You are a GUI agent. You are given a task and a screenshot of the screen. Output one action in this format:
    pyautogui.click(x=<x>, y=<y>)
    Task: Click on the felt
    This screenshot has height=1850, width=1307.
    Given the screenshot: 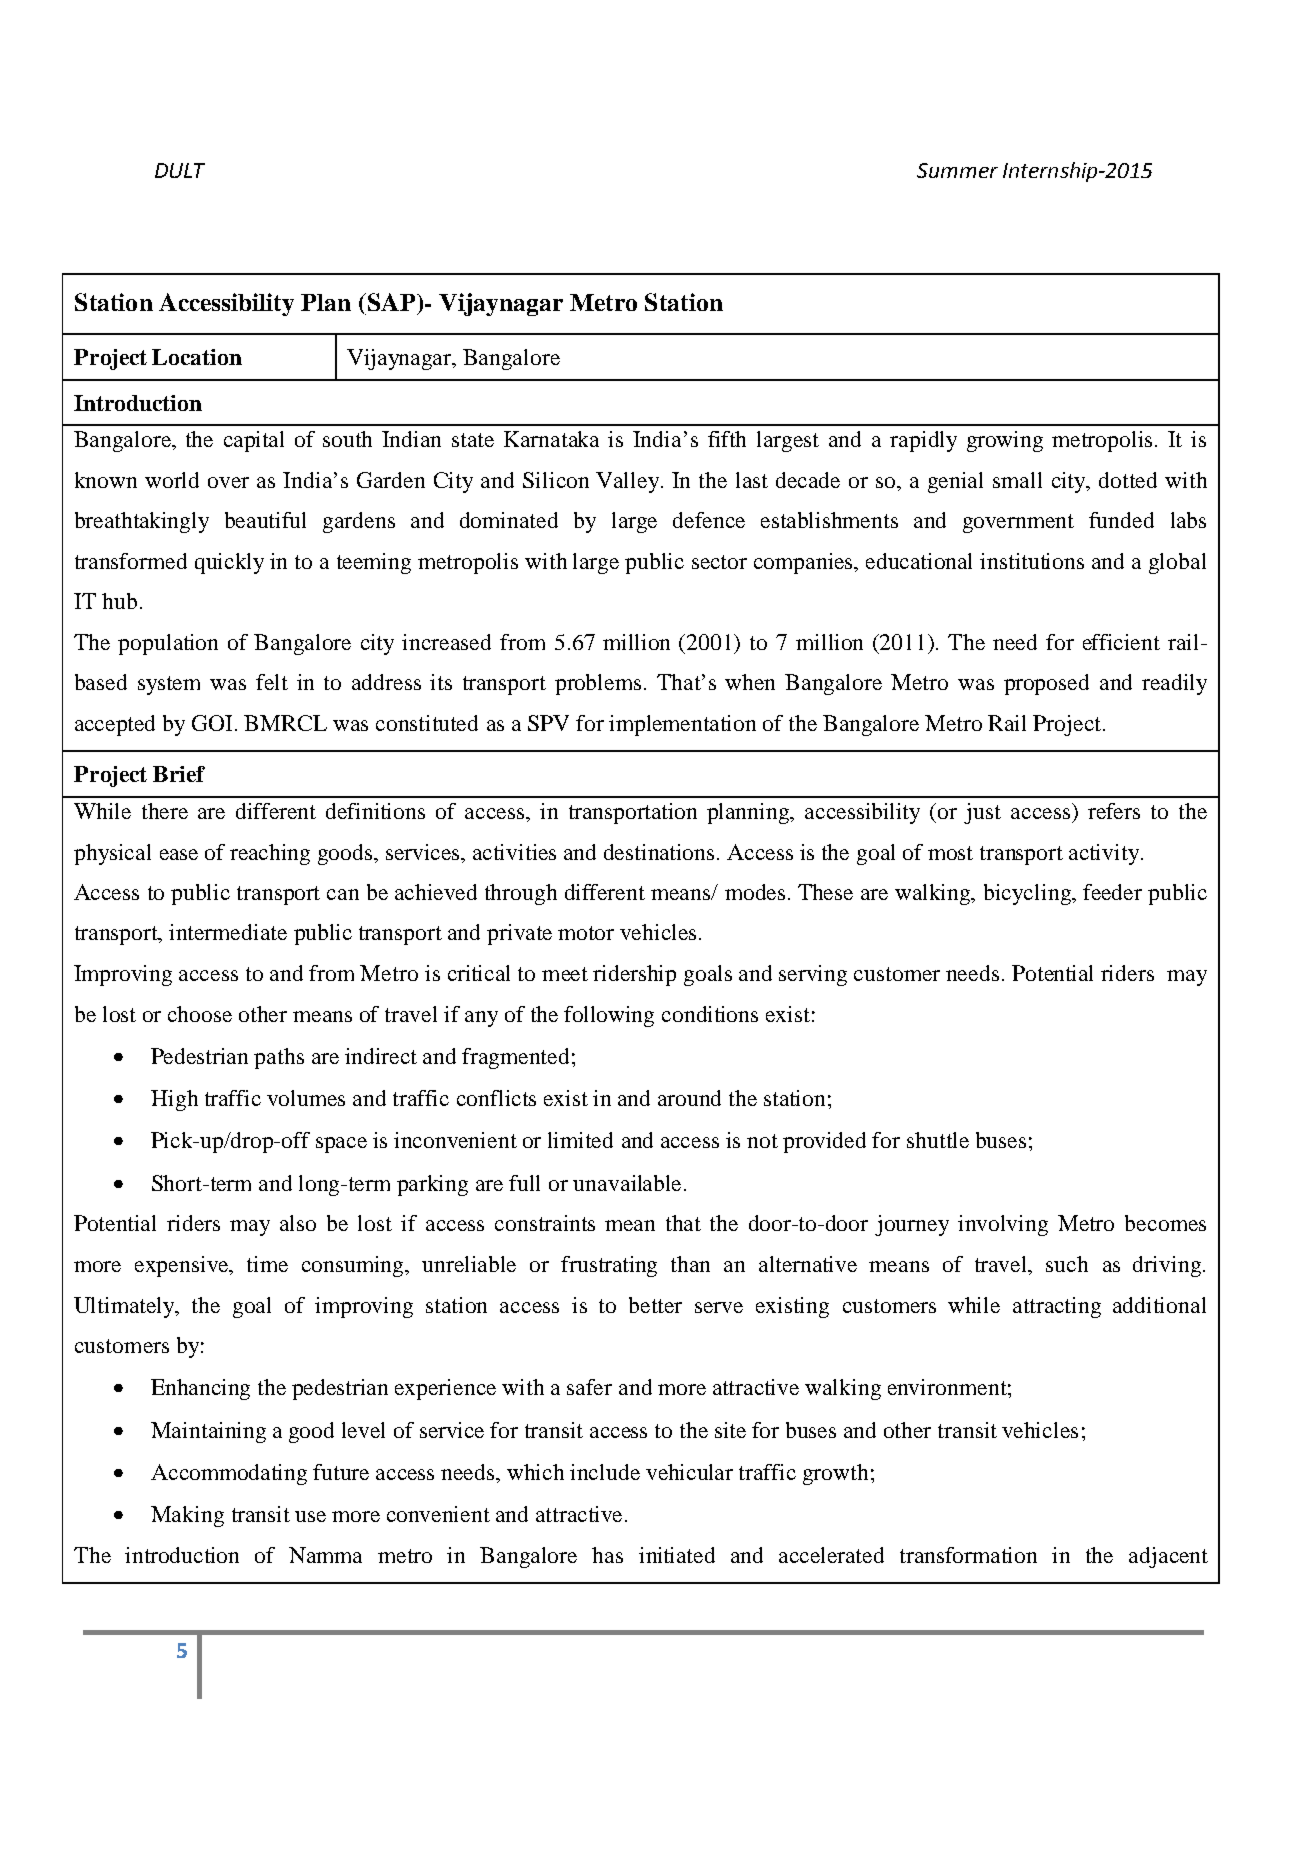 What is the action you would take?
    pyautogui.click(x=272, y=682)
